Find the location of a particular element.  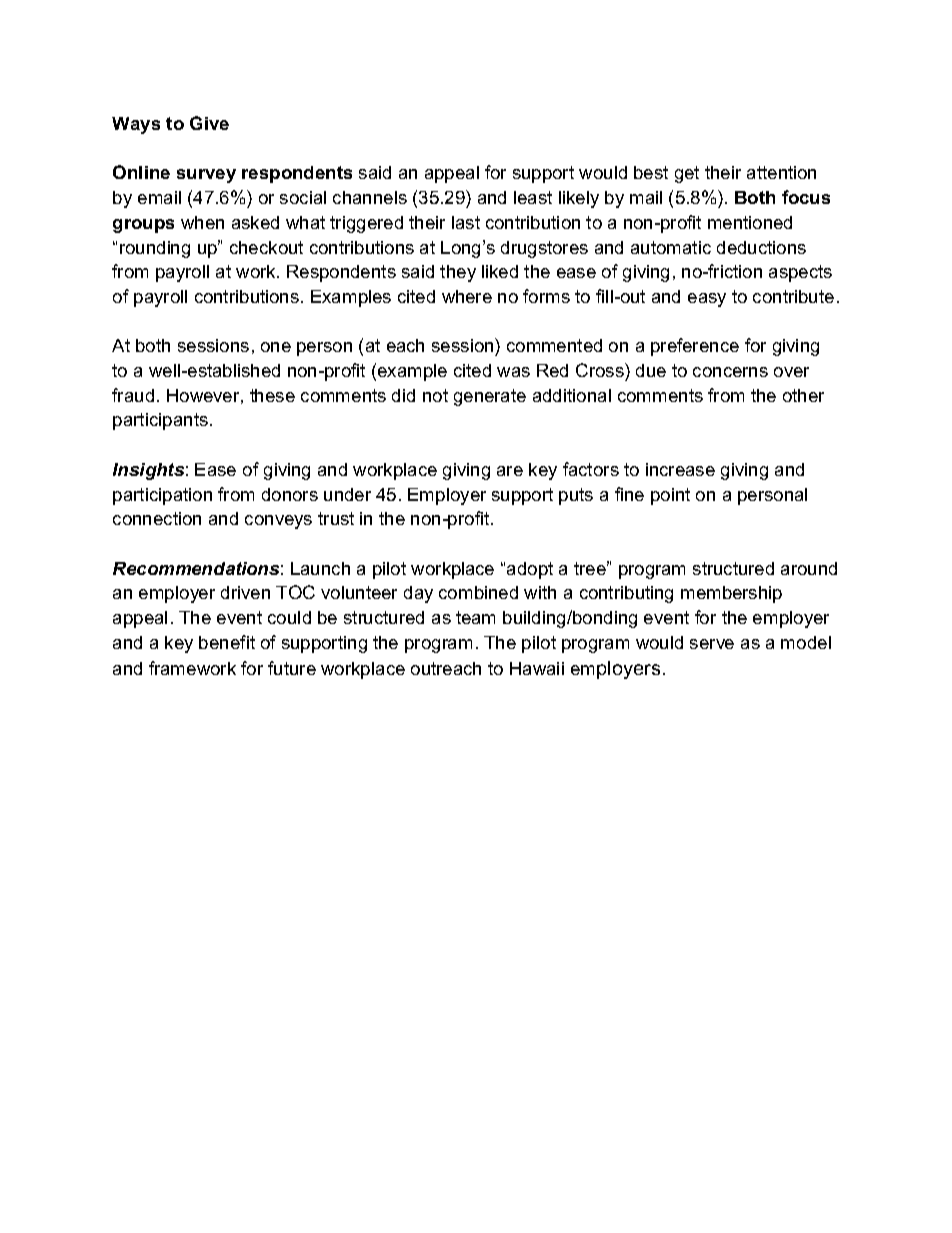

concerns is located at coordinates (730, 372).
